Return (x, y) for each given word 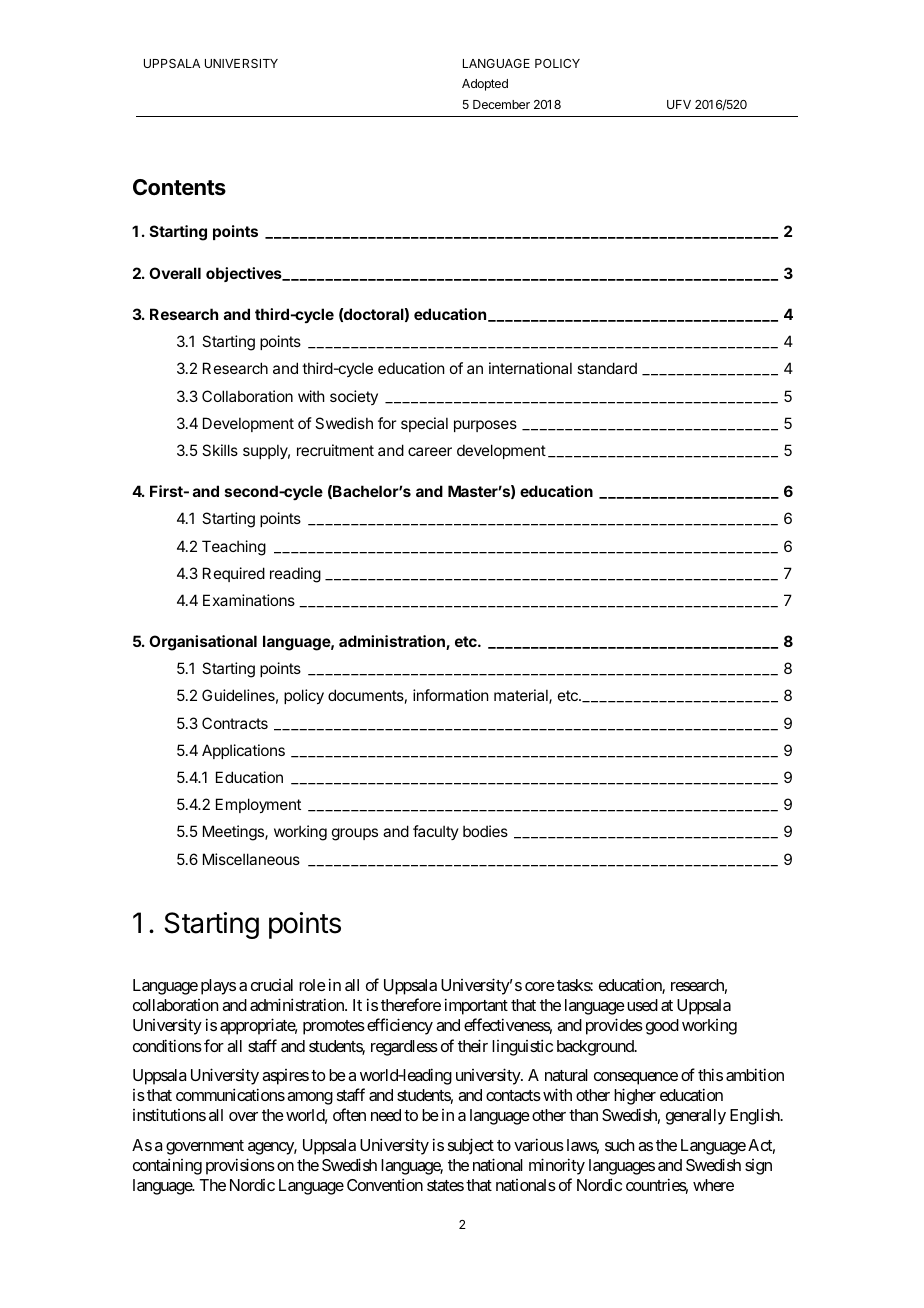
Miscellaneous (251, 859)
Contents (179, 187)
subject (471, 1146)
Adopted (485, 85)
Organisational (203, 643)
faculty (436, 832)
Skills (220, 450)
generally (696, 1117)
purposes (485, 426)
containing (167, 1166)
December (501, 104)
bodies (485, 831)
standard (607, 368)
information (450, 695)
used (641, 1005)
